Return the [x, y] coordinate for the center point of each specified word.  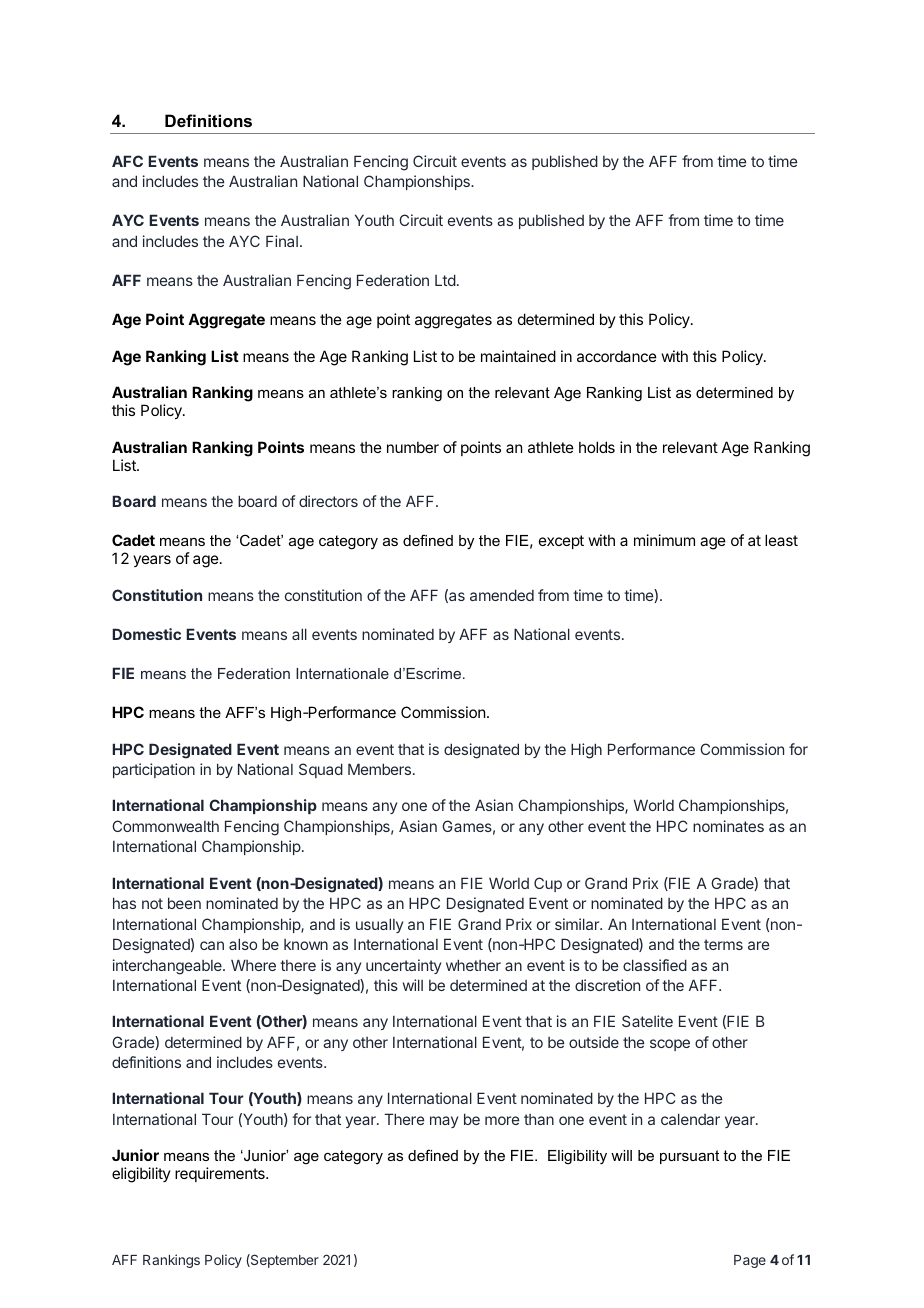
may [444, 1122]
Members [381, 769]
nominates [728, 826]
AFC [127, 161]
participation [154, 770]
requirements [221, 1174]
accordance [617, 356]
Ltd [445, 280]
